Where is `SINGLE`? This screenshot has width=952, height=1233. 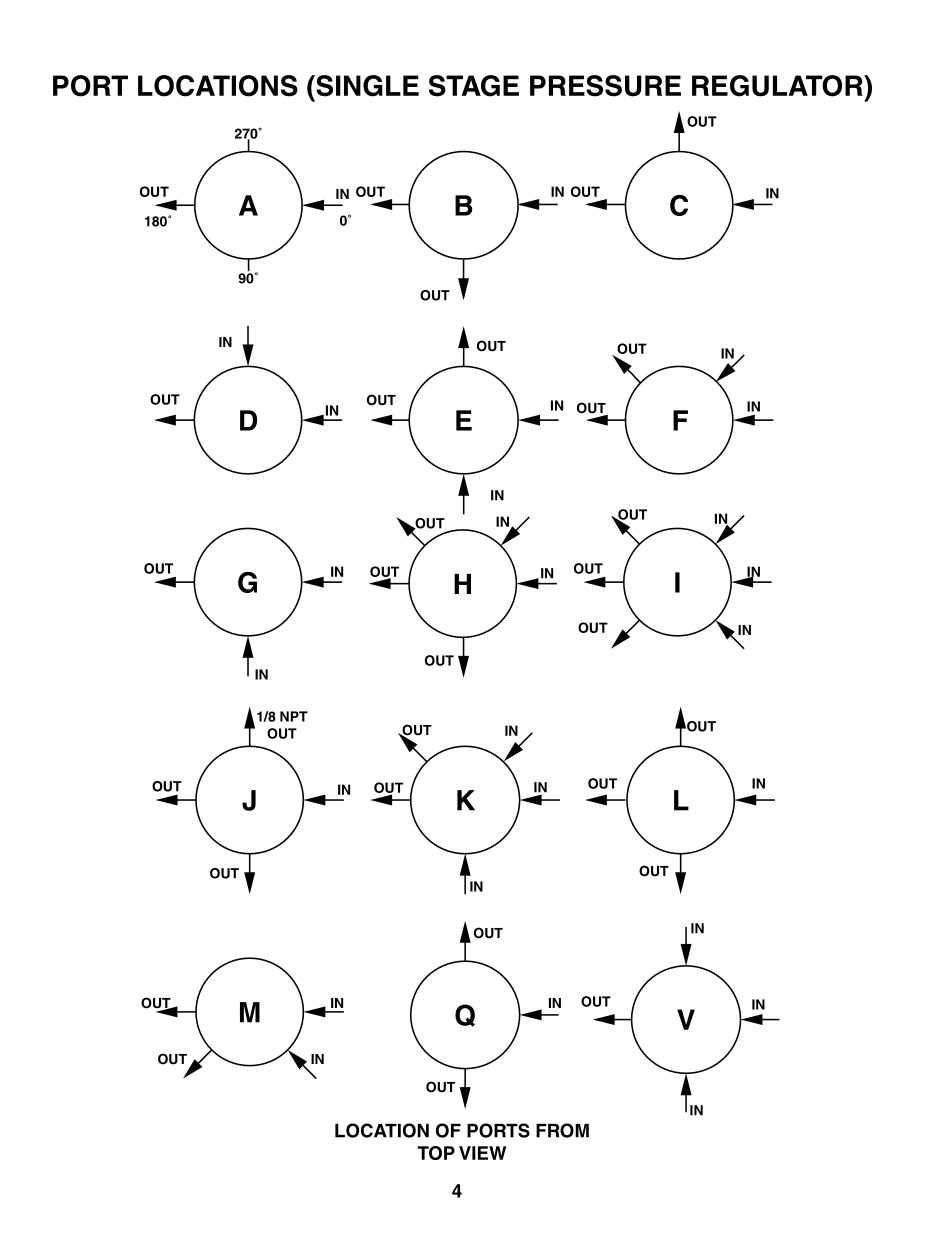
SINGLE is located at coordinates (366, 86).
